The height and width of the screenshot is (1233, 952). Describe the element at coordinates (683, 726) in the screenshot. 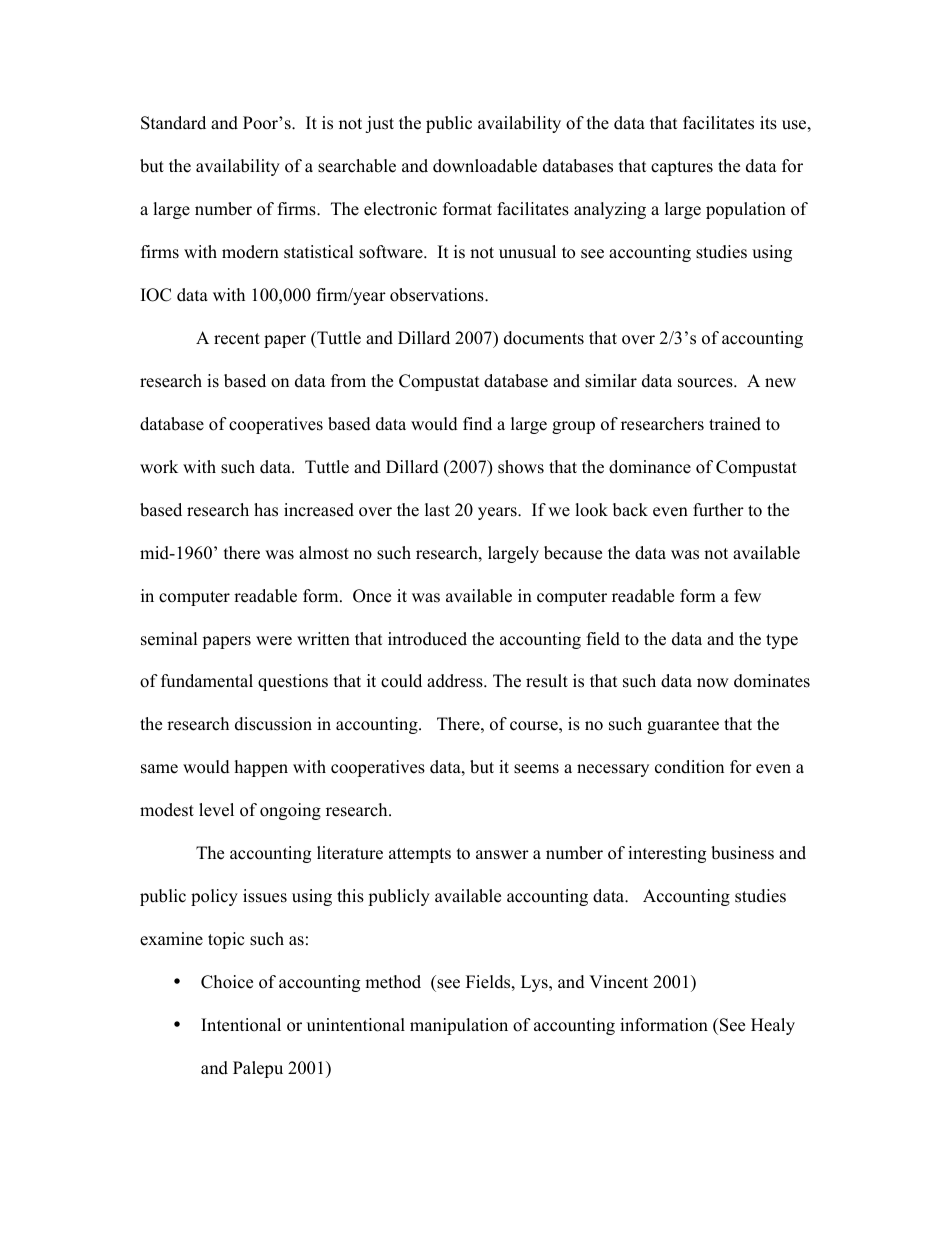

I see `guarantee` at that location.
